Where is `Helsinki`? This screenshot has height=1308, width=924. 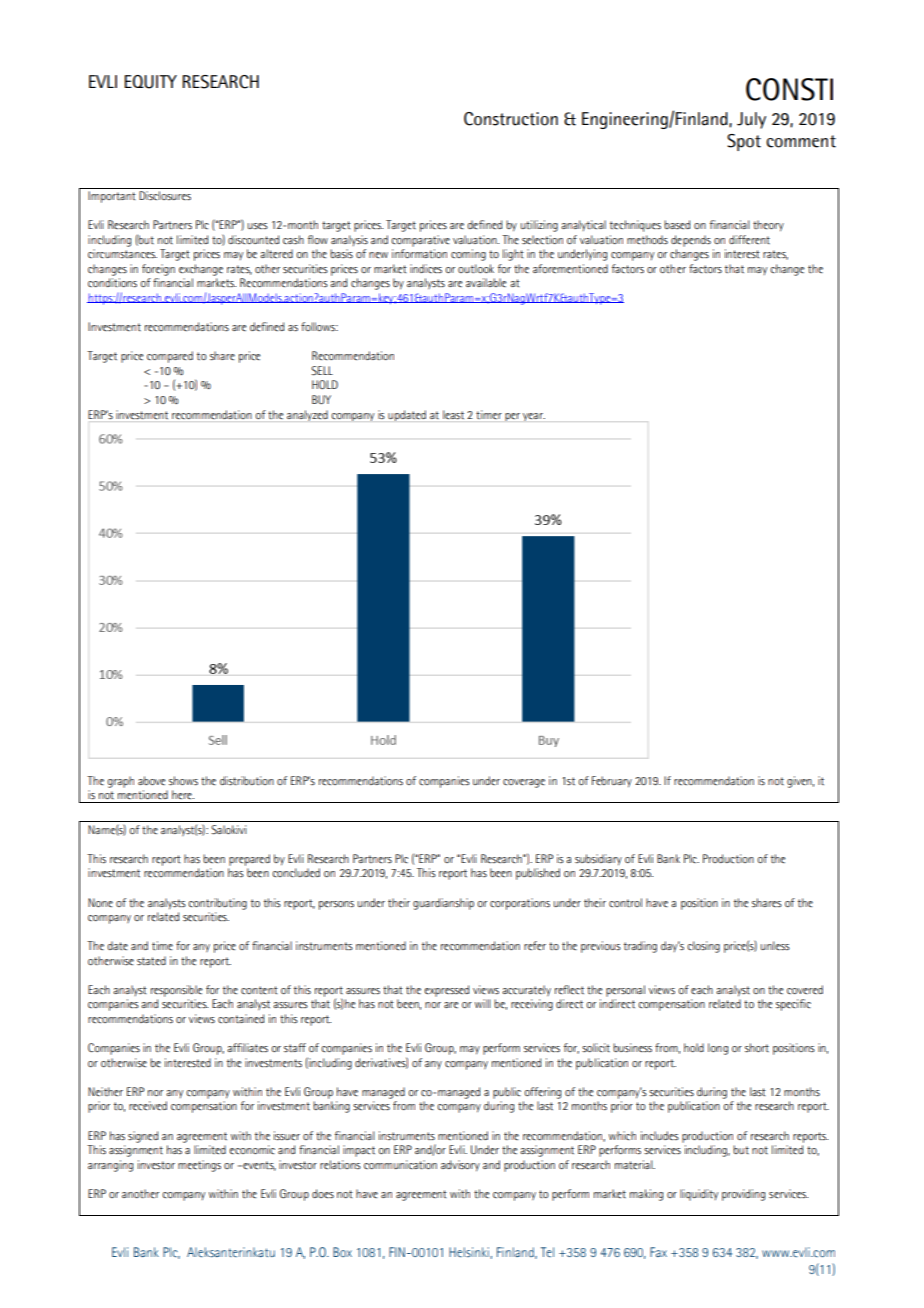 Helsinki is located at coordinates (470, 1253).
